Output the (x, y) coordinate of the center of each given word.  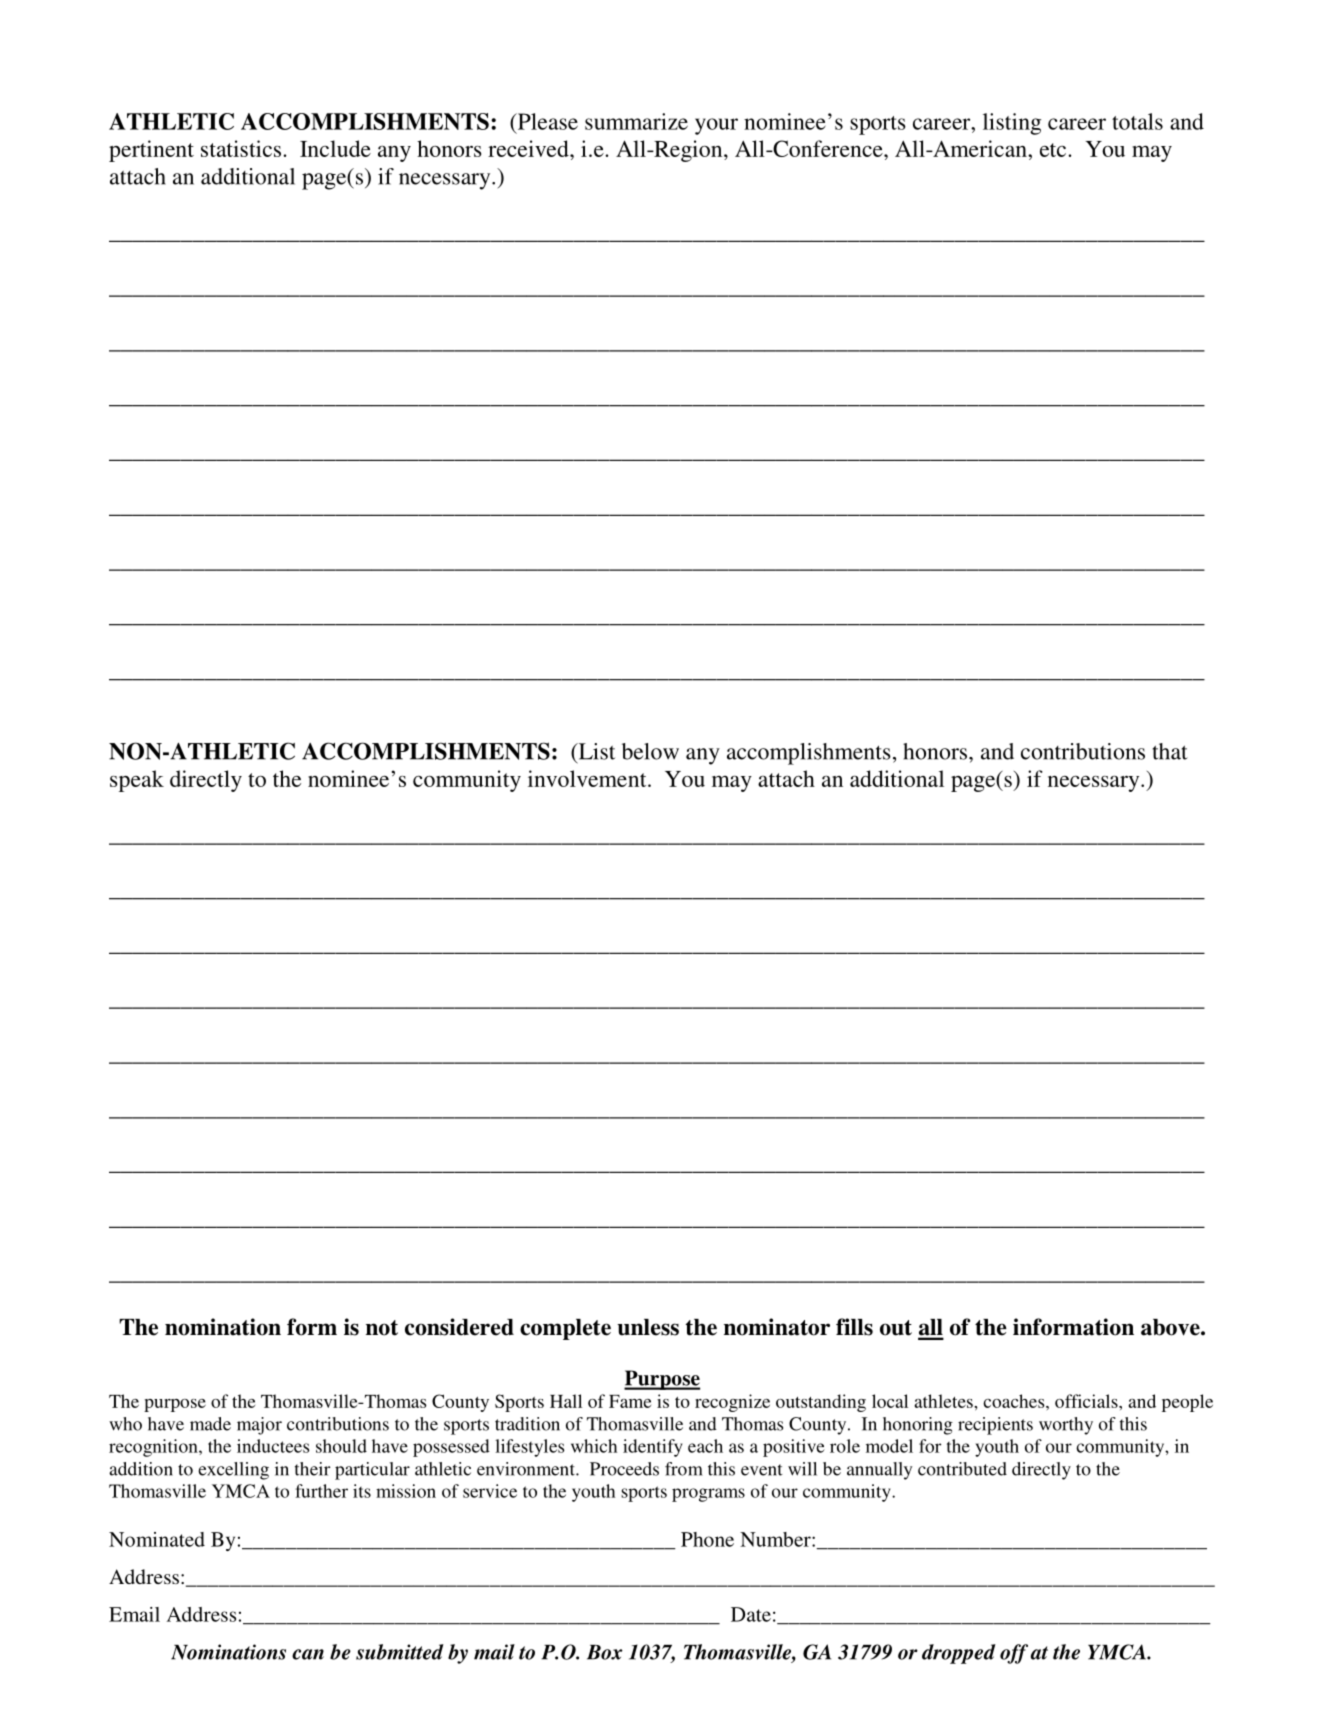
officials (1087, 1401)
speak (137, 781)
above (1171, 1327)
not (382, 1328)
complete (565, 1329)
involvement (588, 778)
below (650, 751)
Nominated (157, 1539)
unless (648, 1327)
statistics (242, 148)
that (1170, 751)
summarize (636, 121)
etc (1054, 150)
